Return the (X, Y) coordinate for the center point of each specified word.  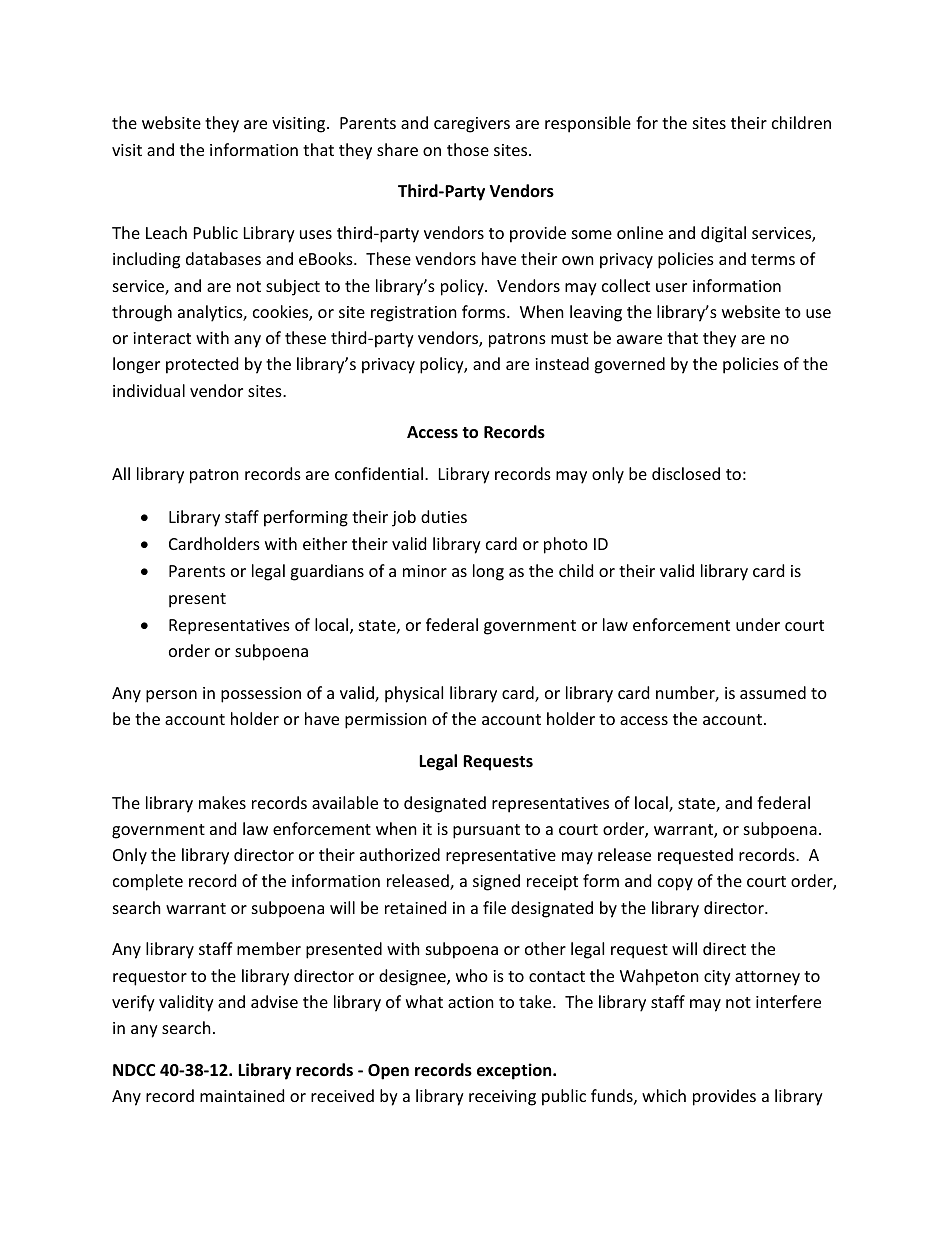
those (468, 149)
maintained (242, 1095)
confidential (379, 473)
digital (723, 234)
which (664, 1095)
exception (515, 1071)
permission (386, 721)
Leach (166, 232)
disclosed (686, 473)
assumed (773, 692)
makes (222, 802)
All (121, 473)
